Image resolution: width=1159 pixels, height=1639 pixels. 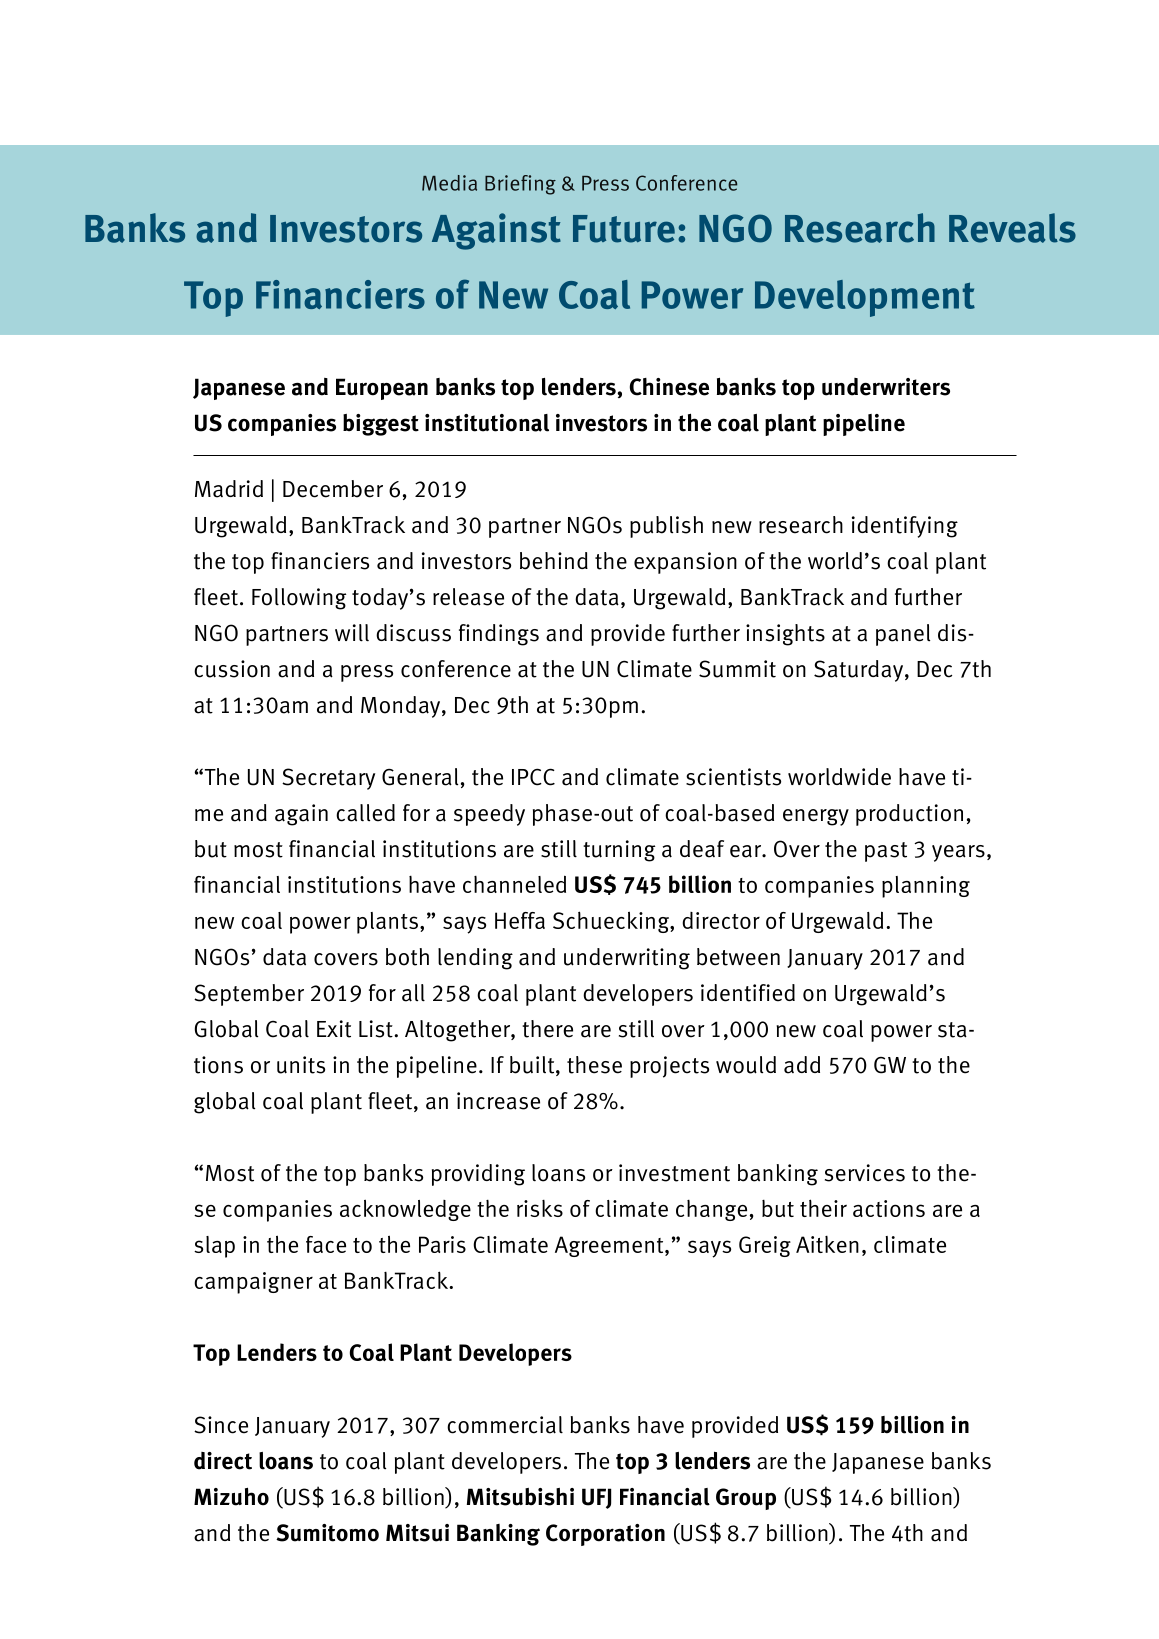 What do you see at coordinates (605, 1535) in the image?
I see `Corporation` at bounding box center [605, 1535].
